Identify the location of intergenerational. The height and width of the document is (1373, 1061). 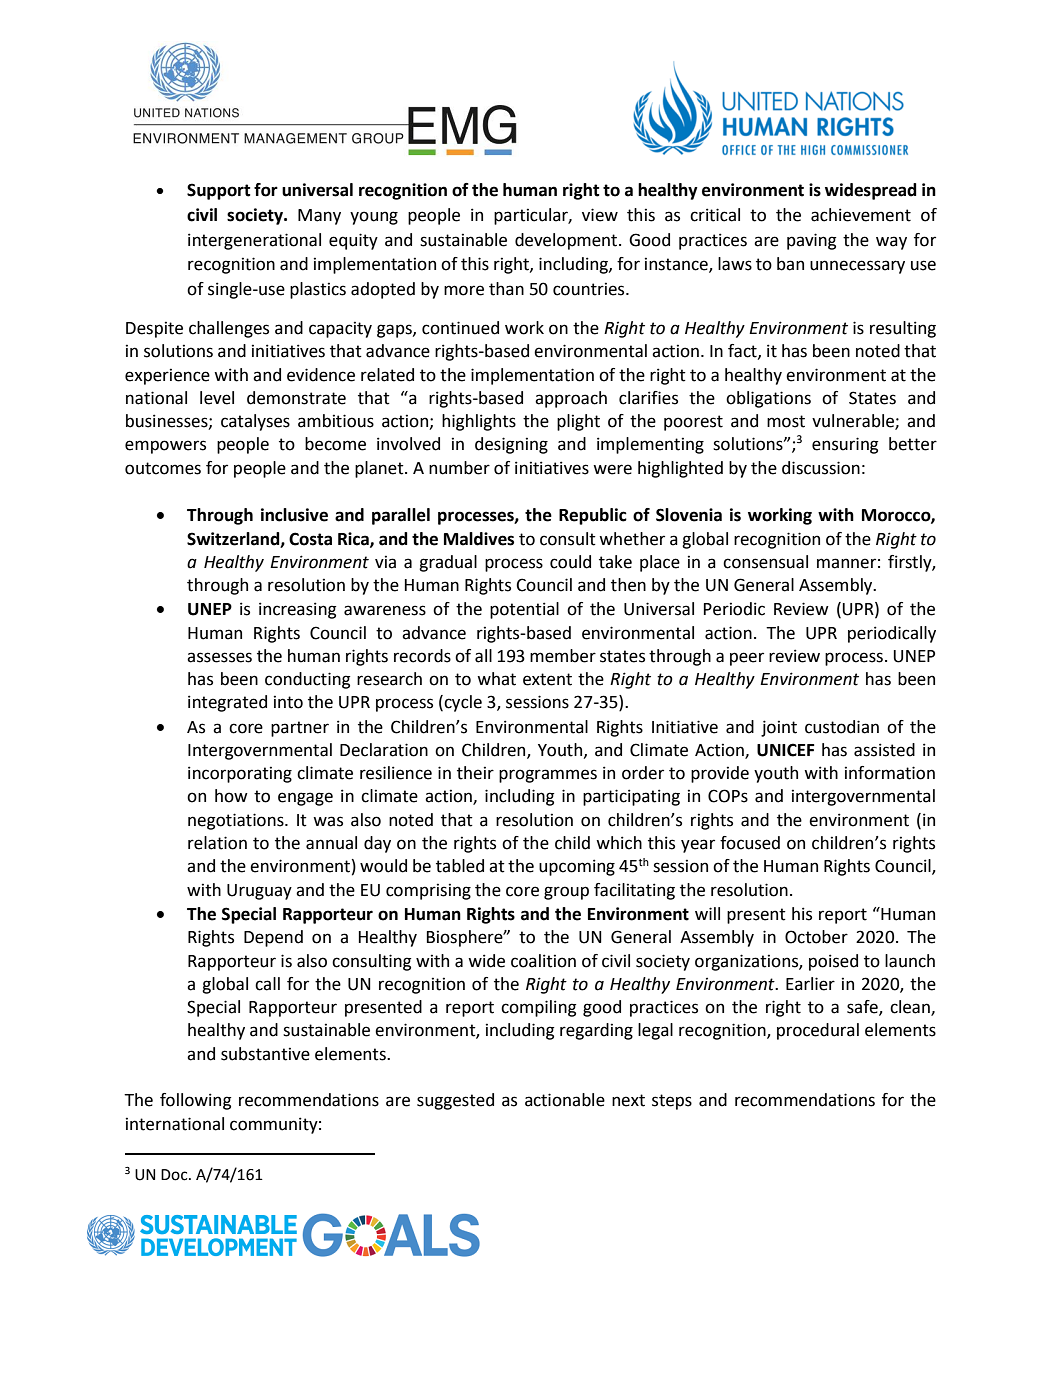
(254, 241).
